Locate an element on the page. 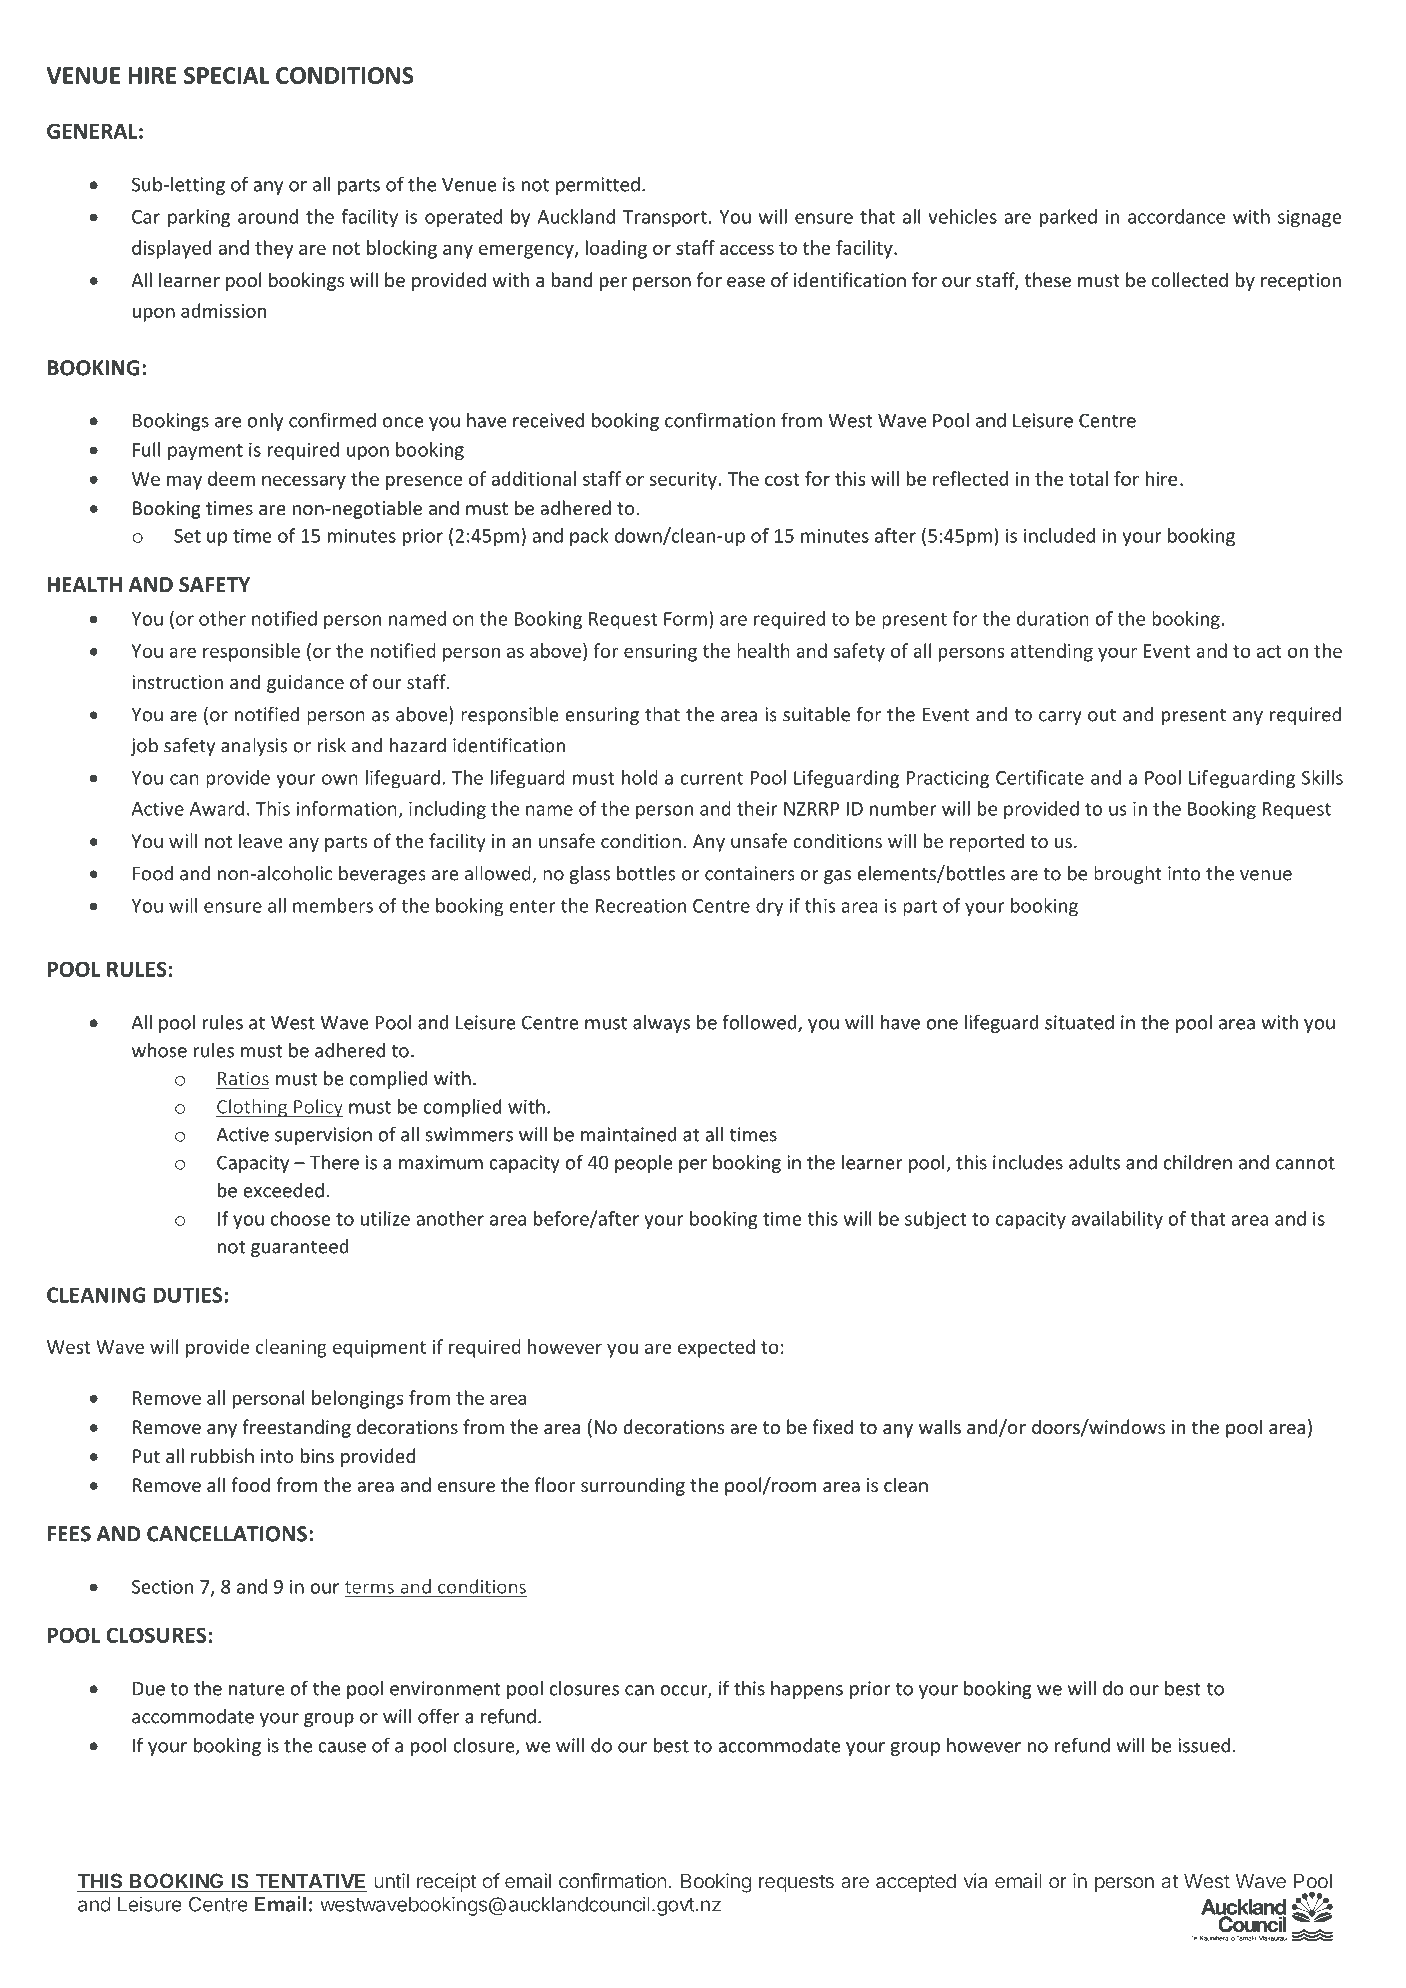 This page has height=1988, width=1406. permitted is located at coordinates (598, 186).
